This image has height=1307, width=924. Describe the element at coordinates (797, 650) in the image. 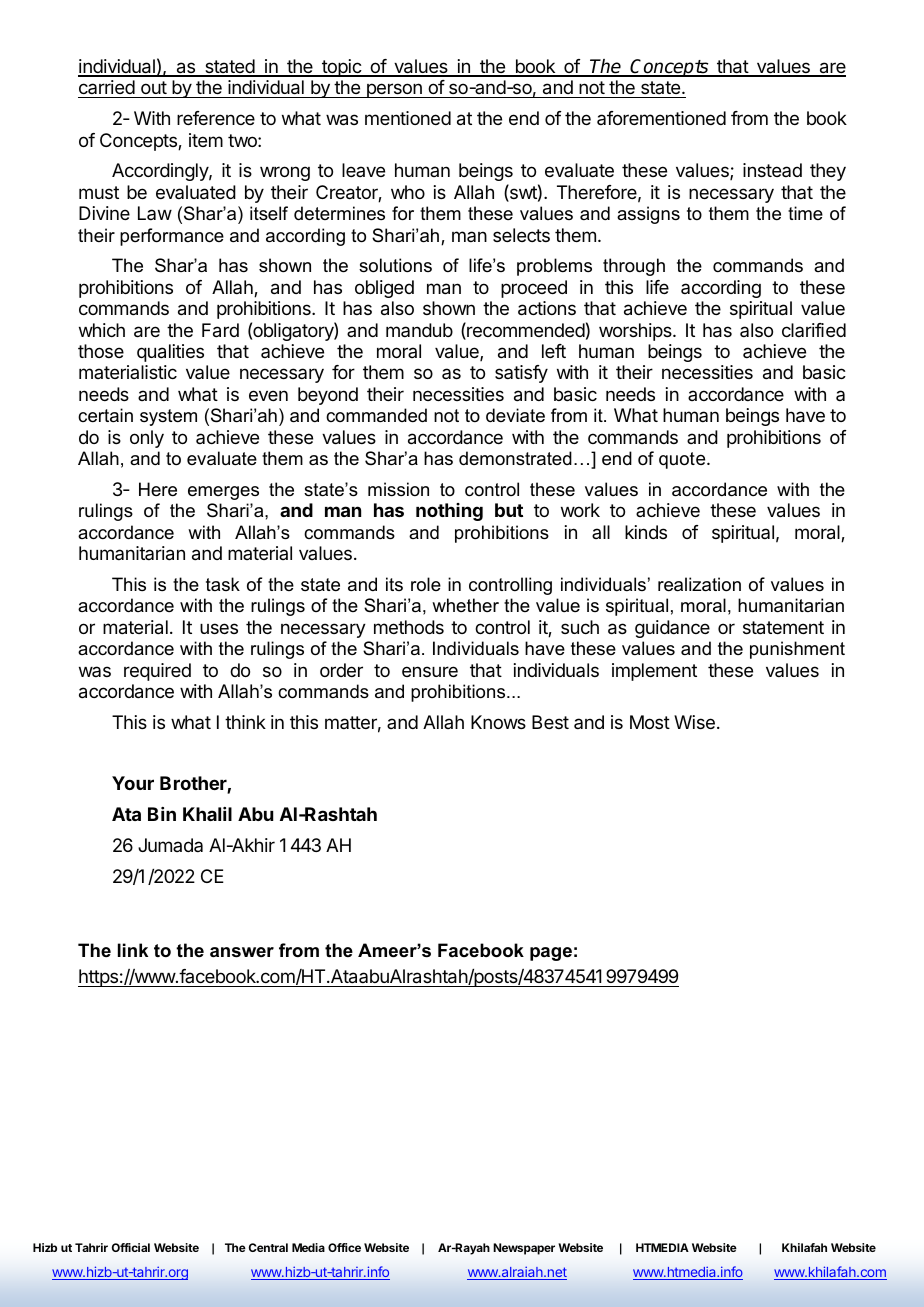

I see `punishment` at that location.
